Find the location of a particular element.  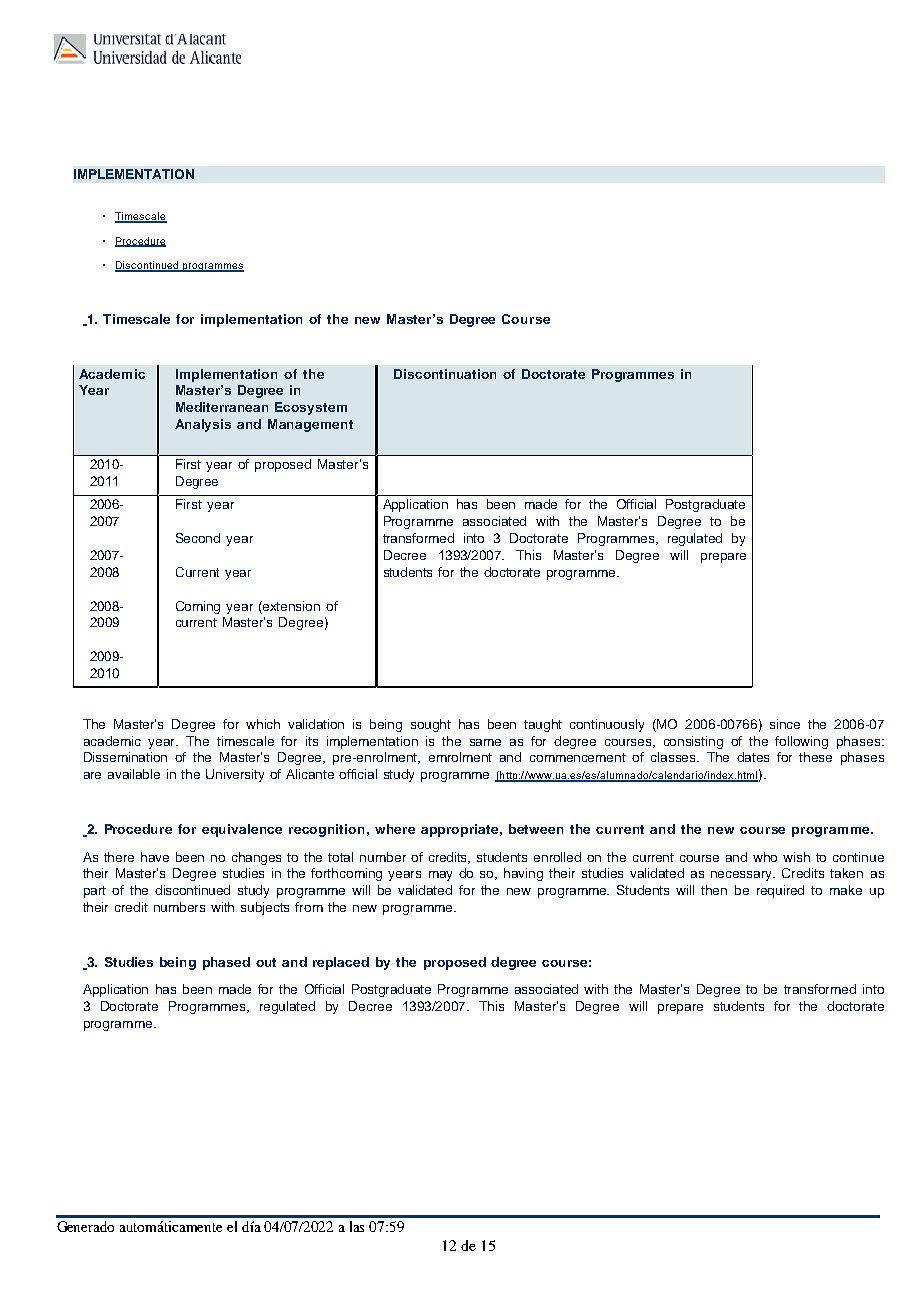

Second is located at coordinates (198, 538).
